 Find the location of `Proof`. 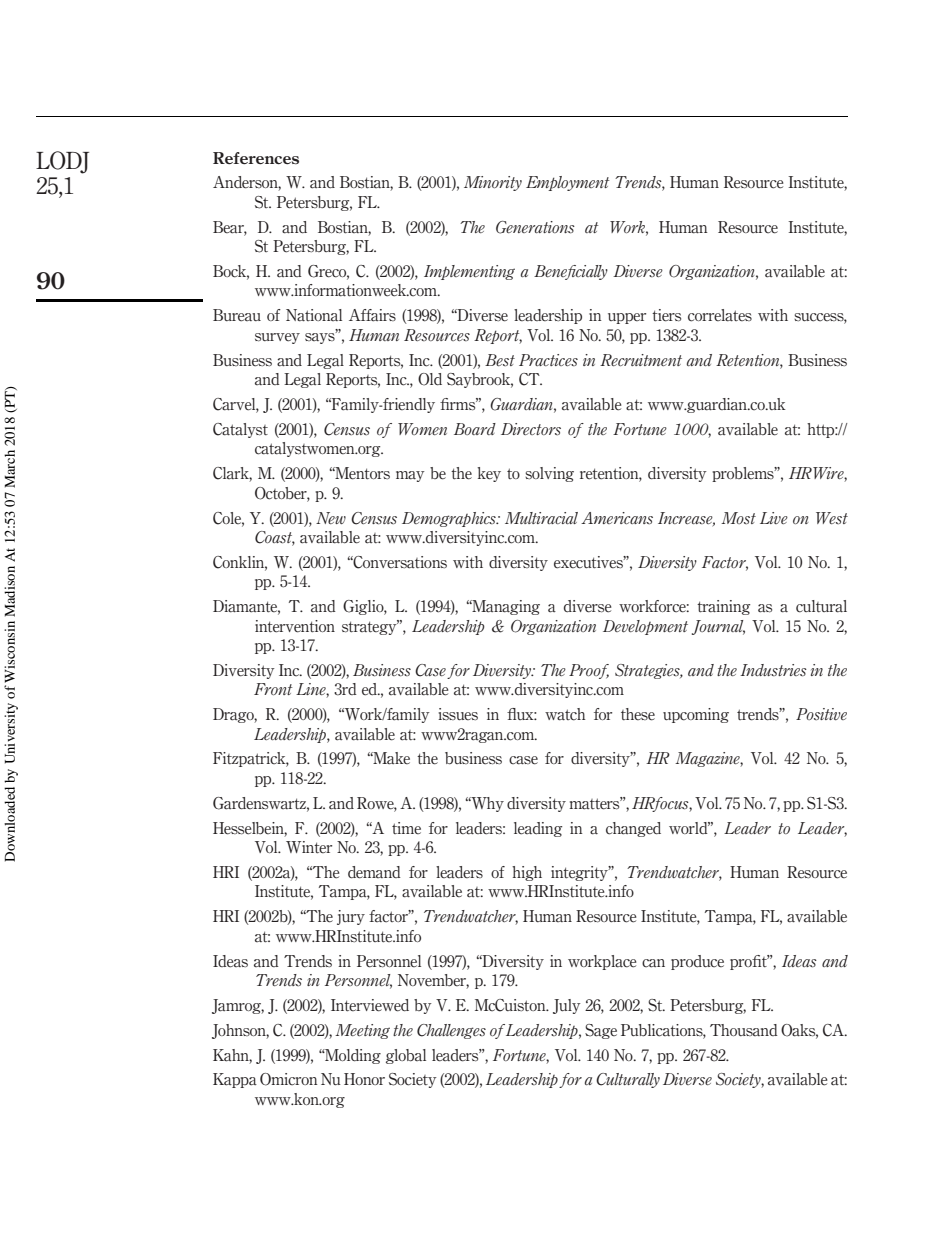

Proof is located at coordinates (589, 671).
